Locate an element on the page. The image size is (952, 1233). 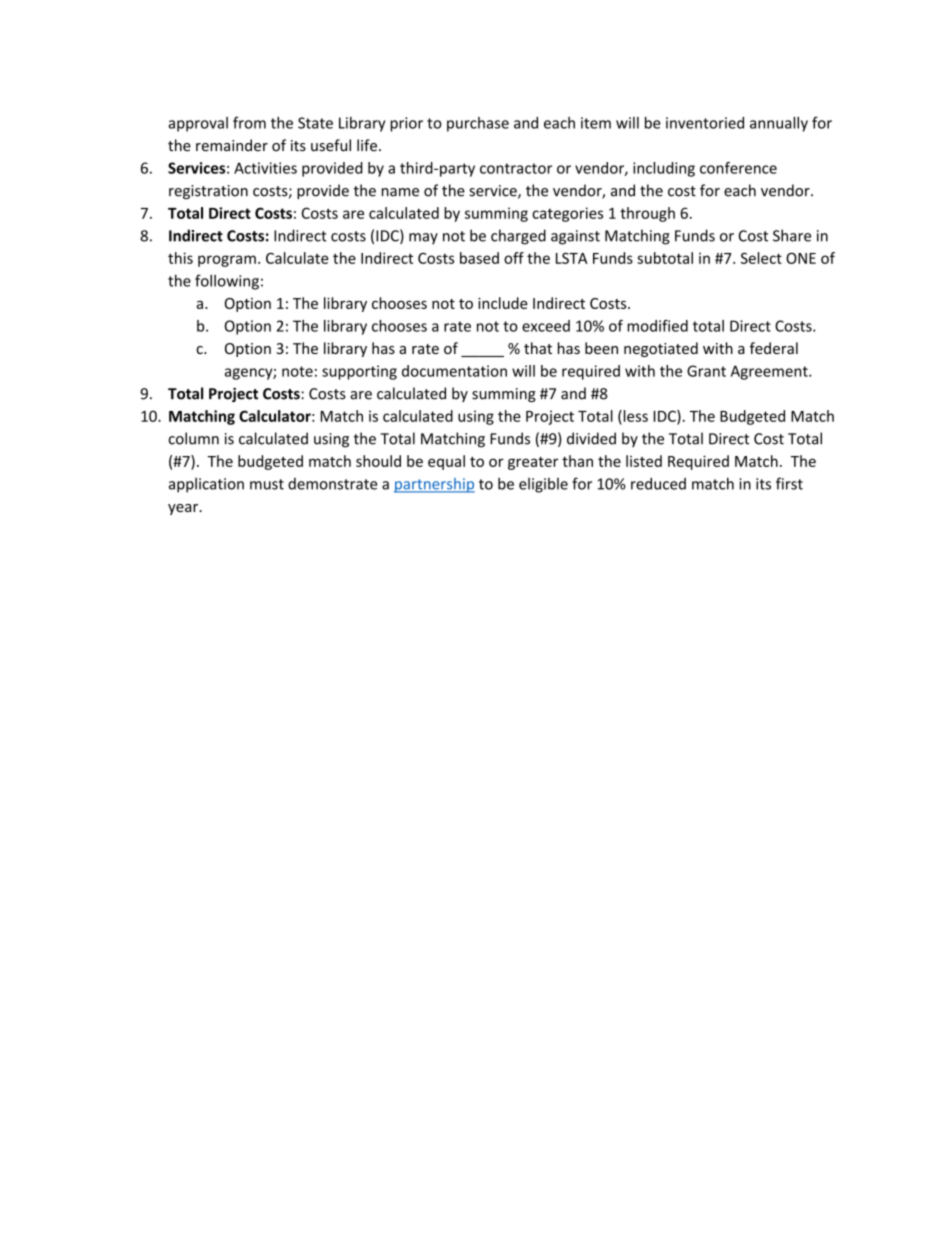
Share is located at coordinates (792, 235).
